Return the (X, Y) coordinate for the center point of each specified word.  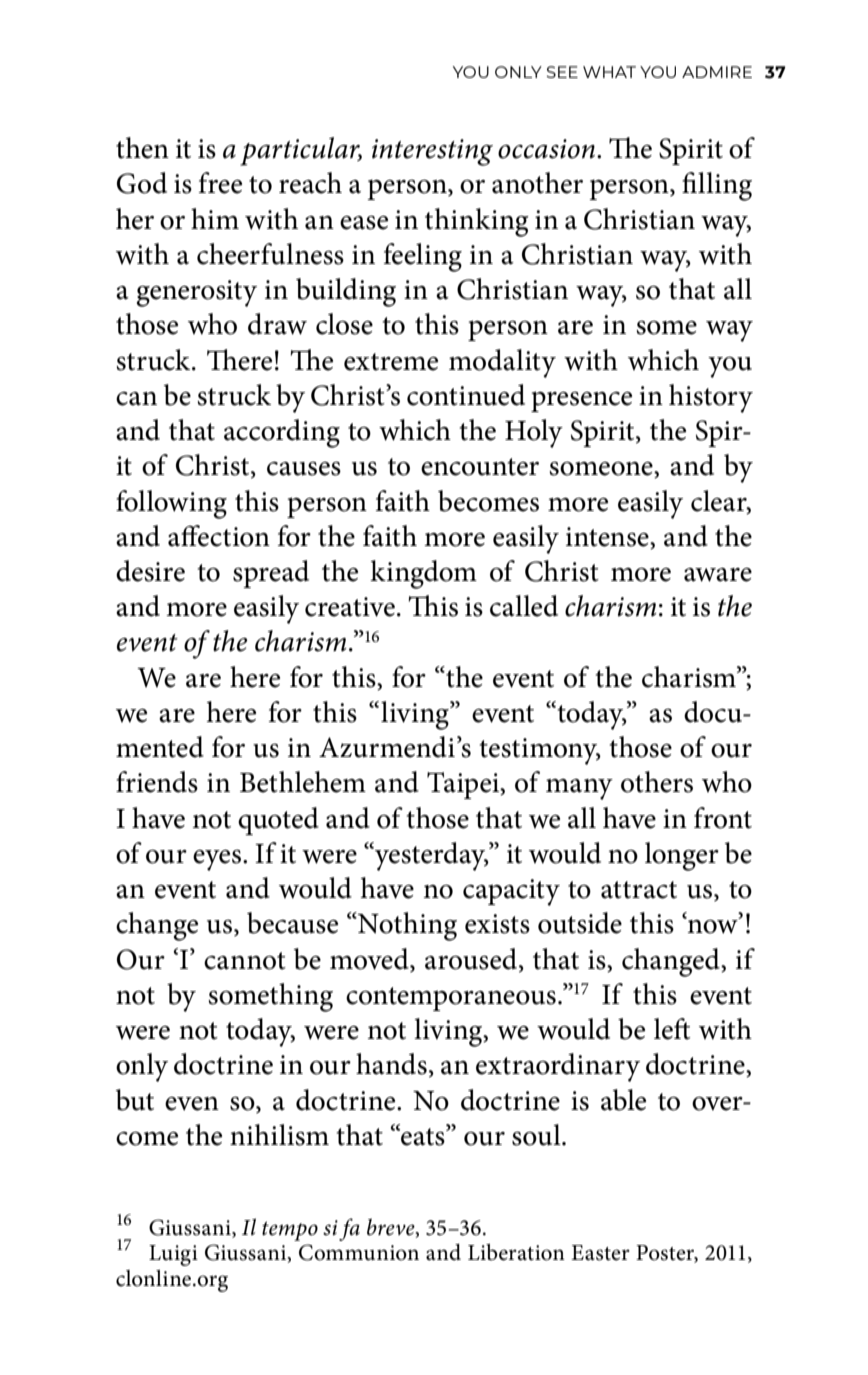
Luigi (173, 1255)
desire (150, 571)
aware (718, 575)
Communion (359, 1252)
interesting (432, 152)
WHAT (609, 72)
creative (350, 607)
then (142, 148)
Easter (600, 1253)
